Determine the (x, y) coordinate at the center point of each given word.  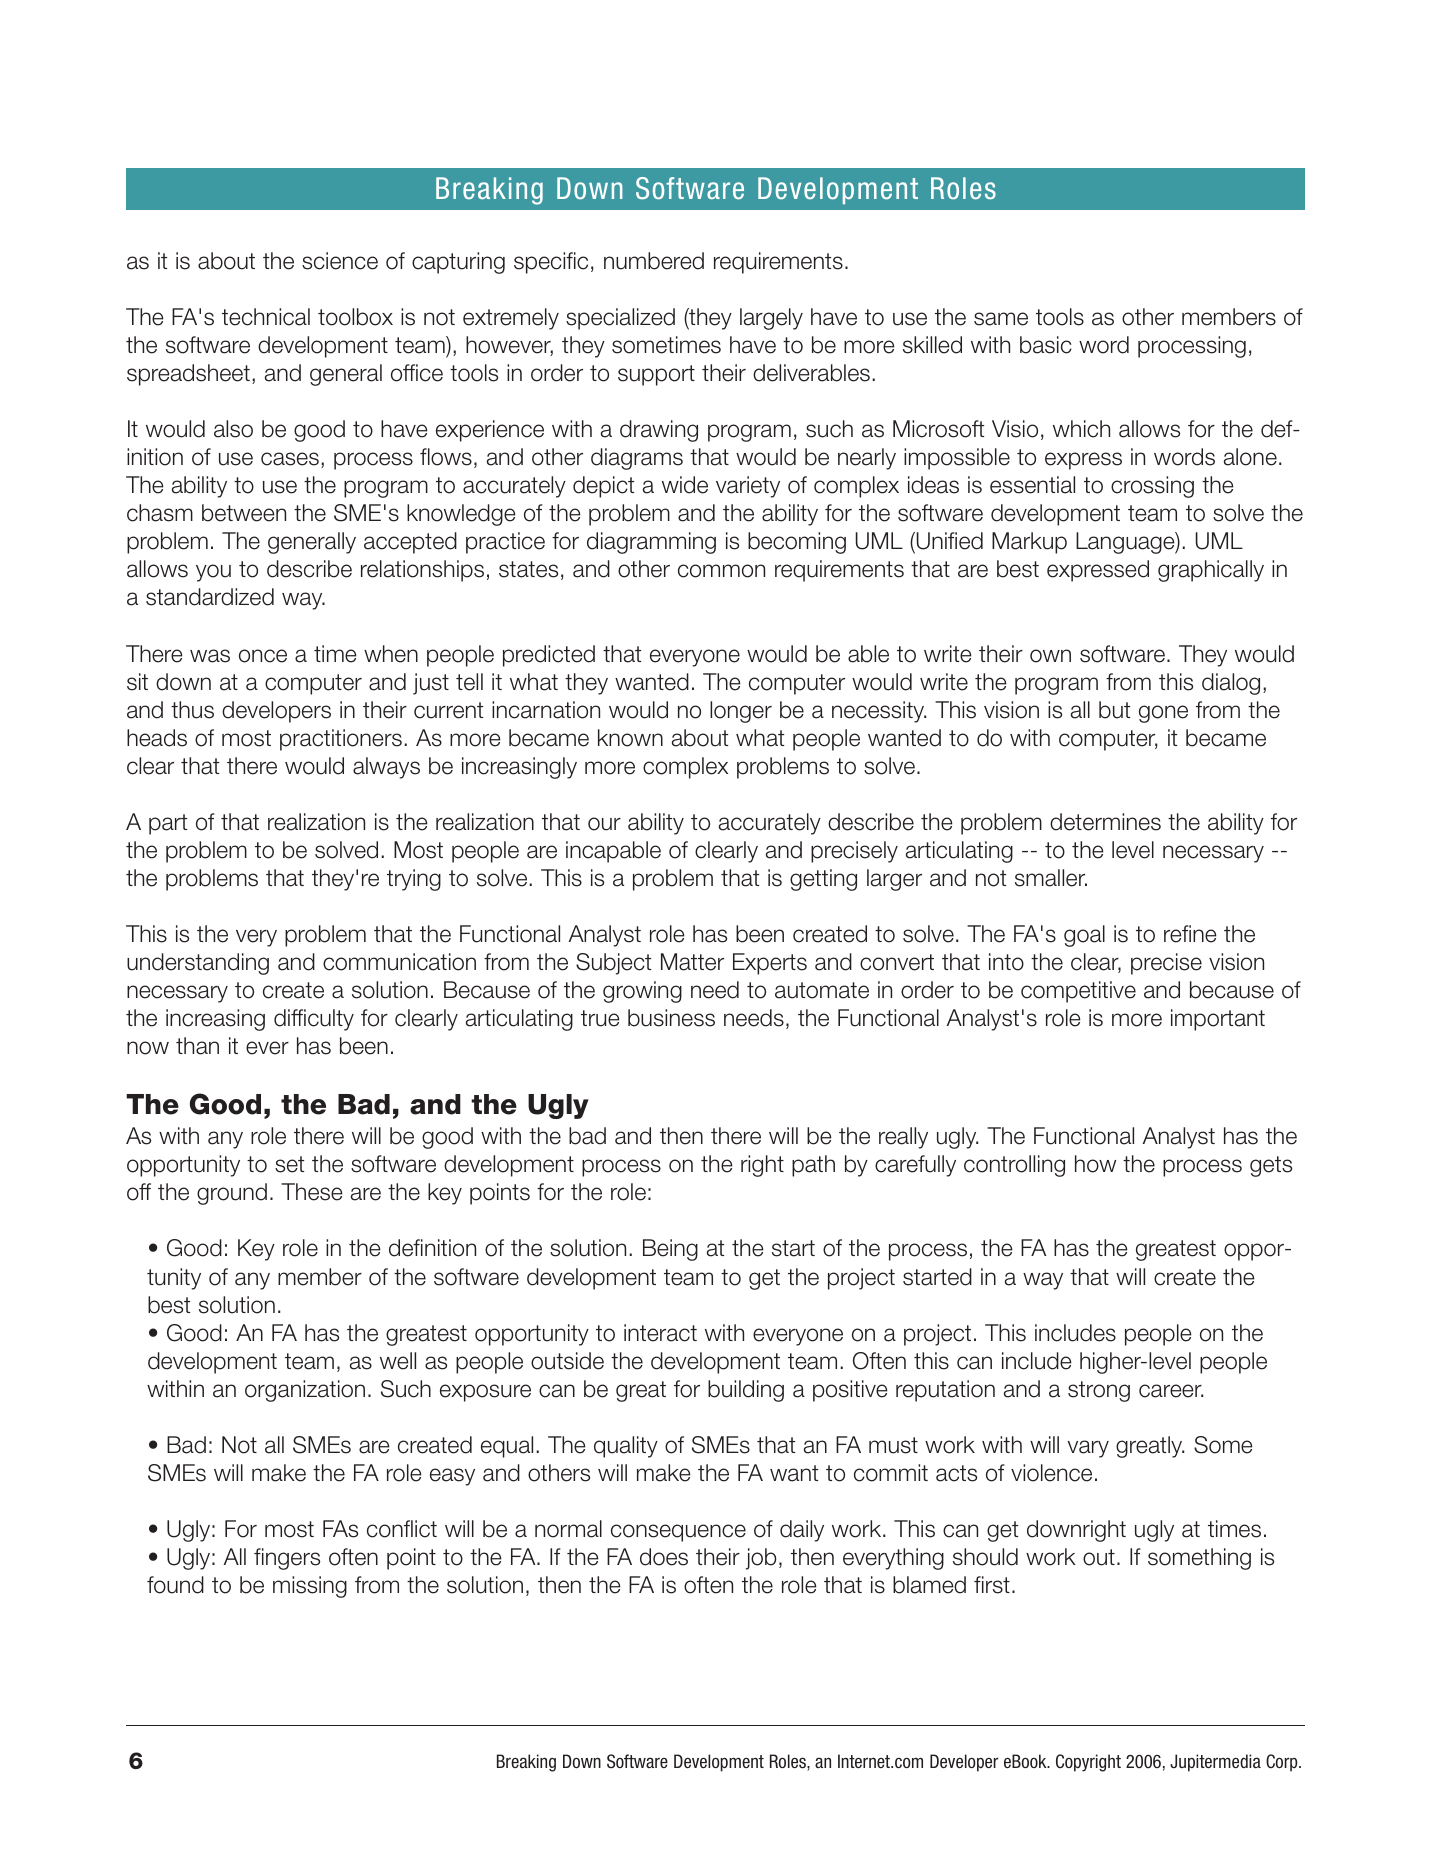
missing (310, 1587)
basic (1046, 345)
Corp (1283, 1763)
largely (771, 319)
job (761, 1559)
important (1218, 1020)
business (671, 1018)
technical (266, 317)
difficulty (314, 1020)
